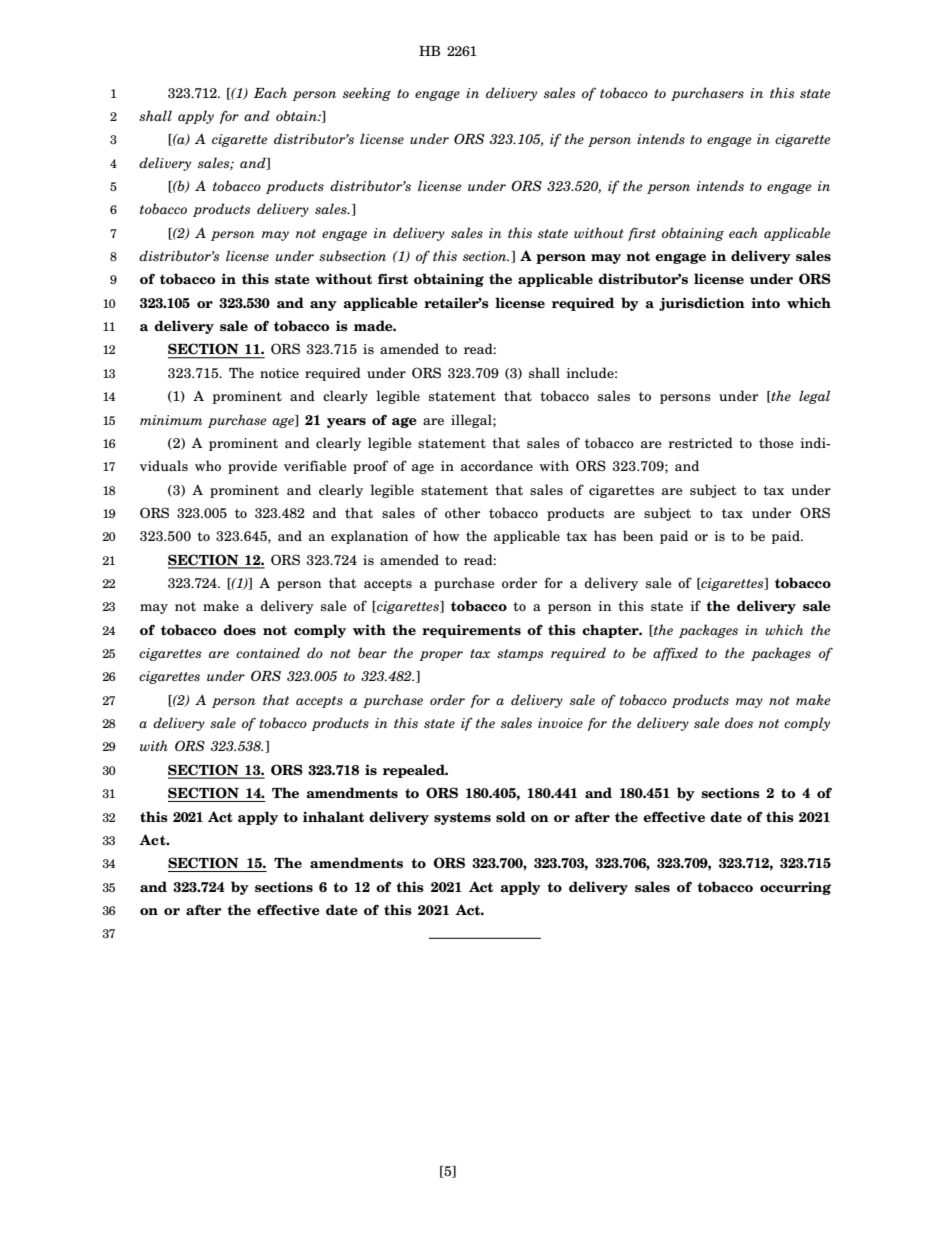 This document has width=952, height=1233. I want to click on into, so click(765, 302).
